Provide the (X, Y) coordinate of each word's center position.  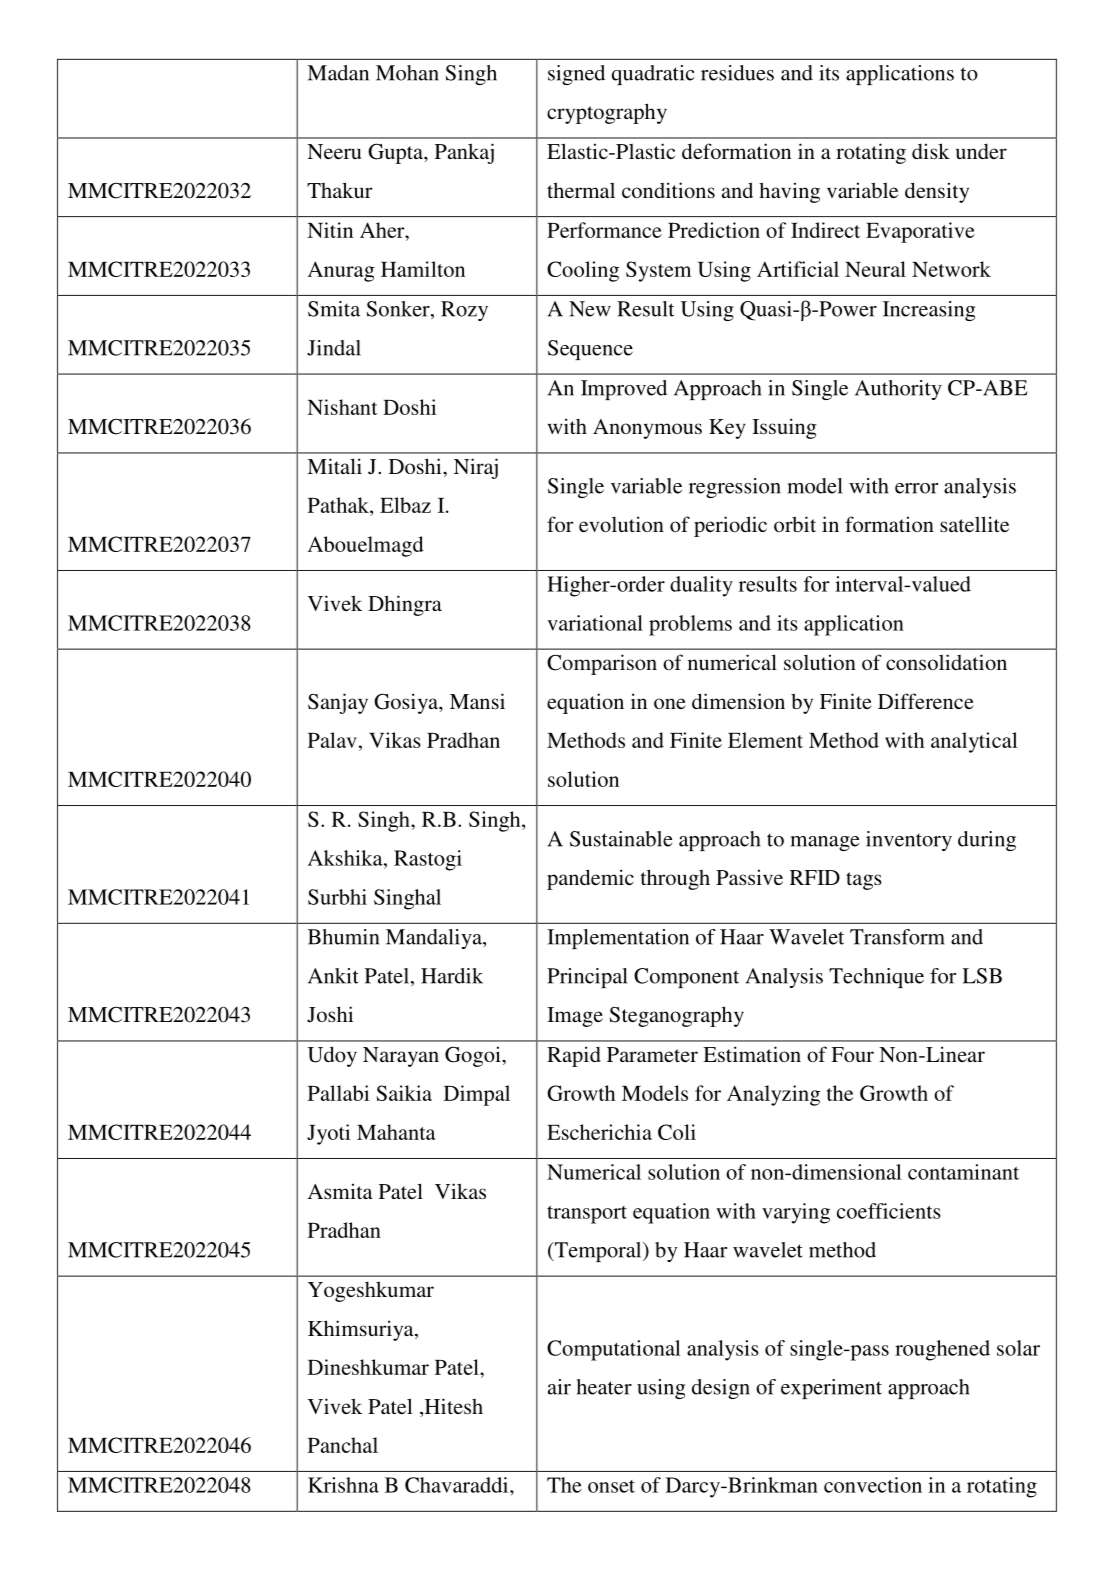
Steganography (677, 1016)
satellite (974, 524)
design (721, 1389)
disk (931, 151)
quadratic (653, 75)
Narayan (401, 1057)
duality (701, 586)
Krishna (343, 1485)
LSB (982, 976)
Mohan (407, 73)
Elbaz (405, 505)
